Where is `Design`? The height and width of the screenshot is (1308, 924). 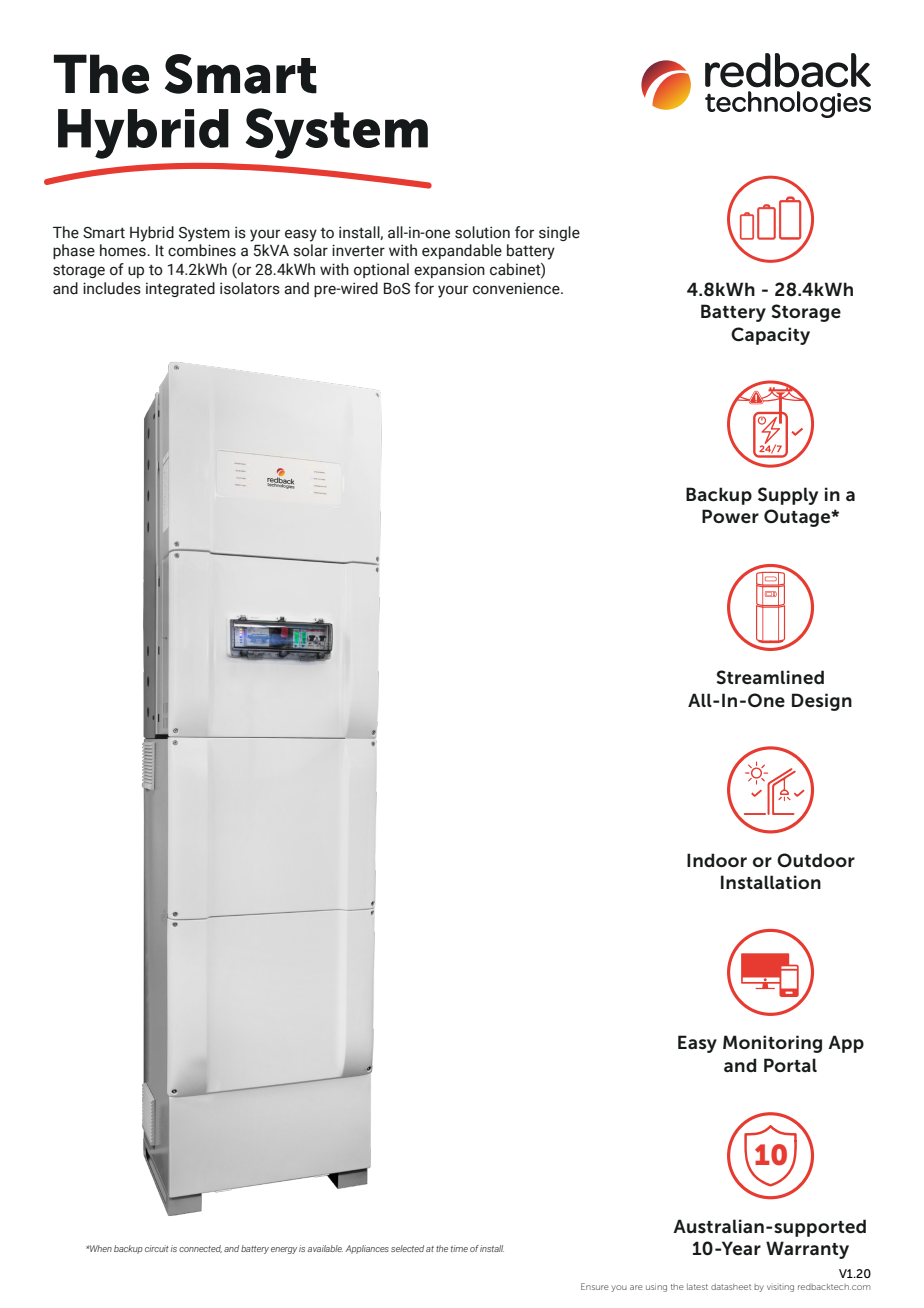 Design is located at coordinates (822, 702).
